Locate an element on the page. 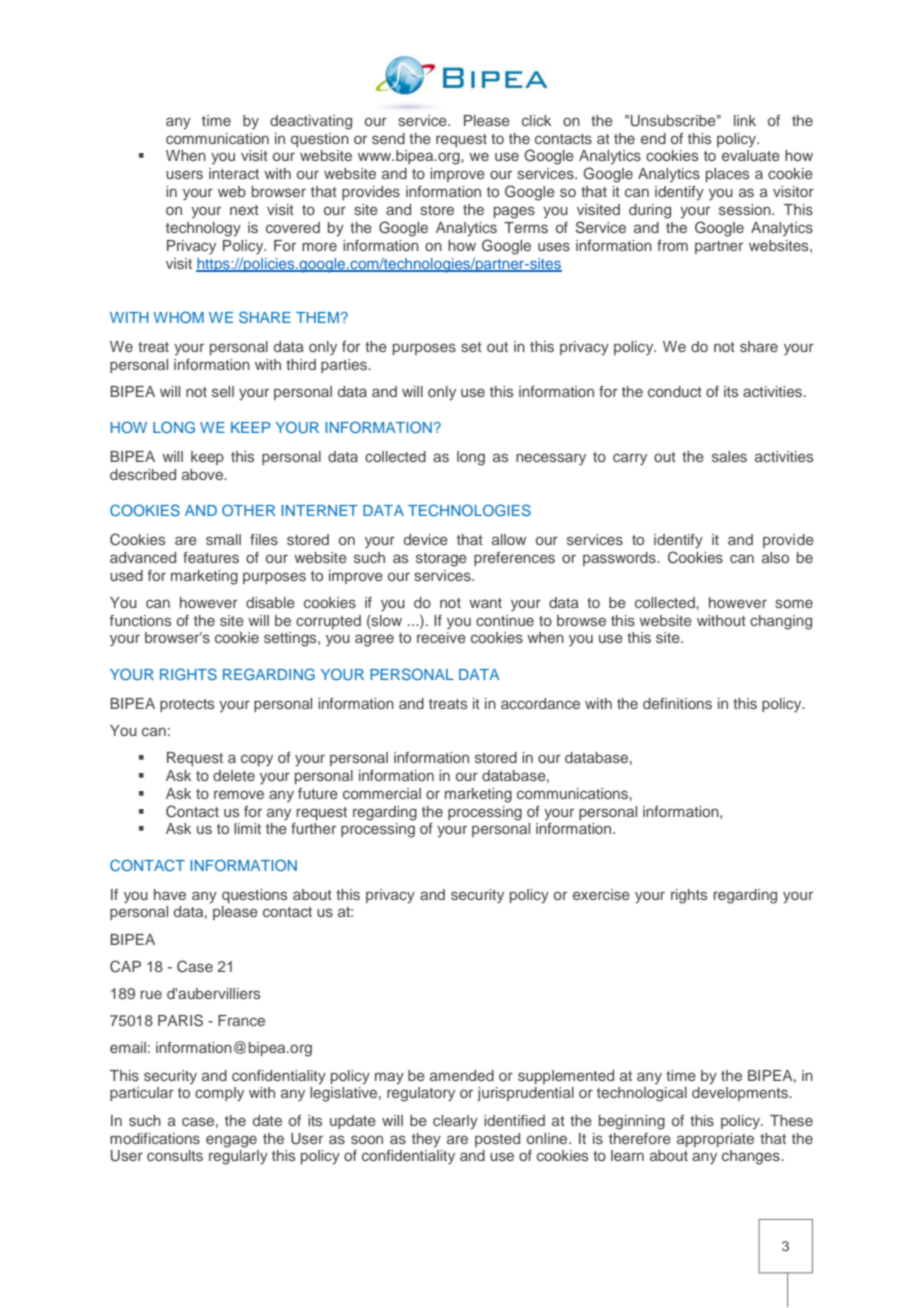  places is located at coordinates (727, 175).
